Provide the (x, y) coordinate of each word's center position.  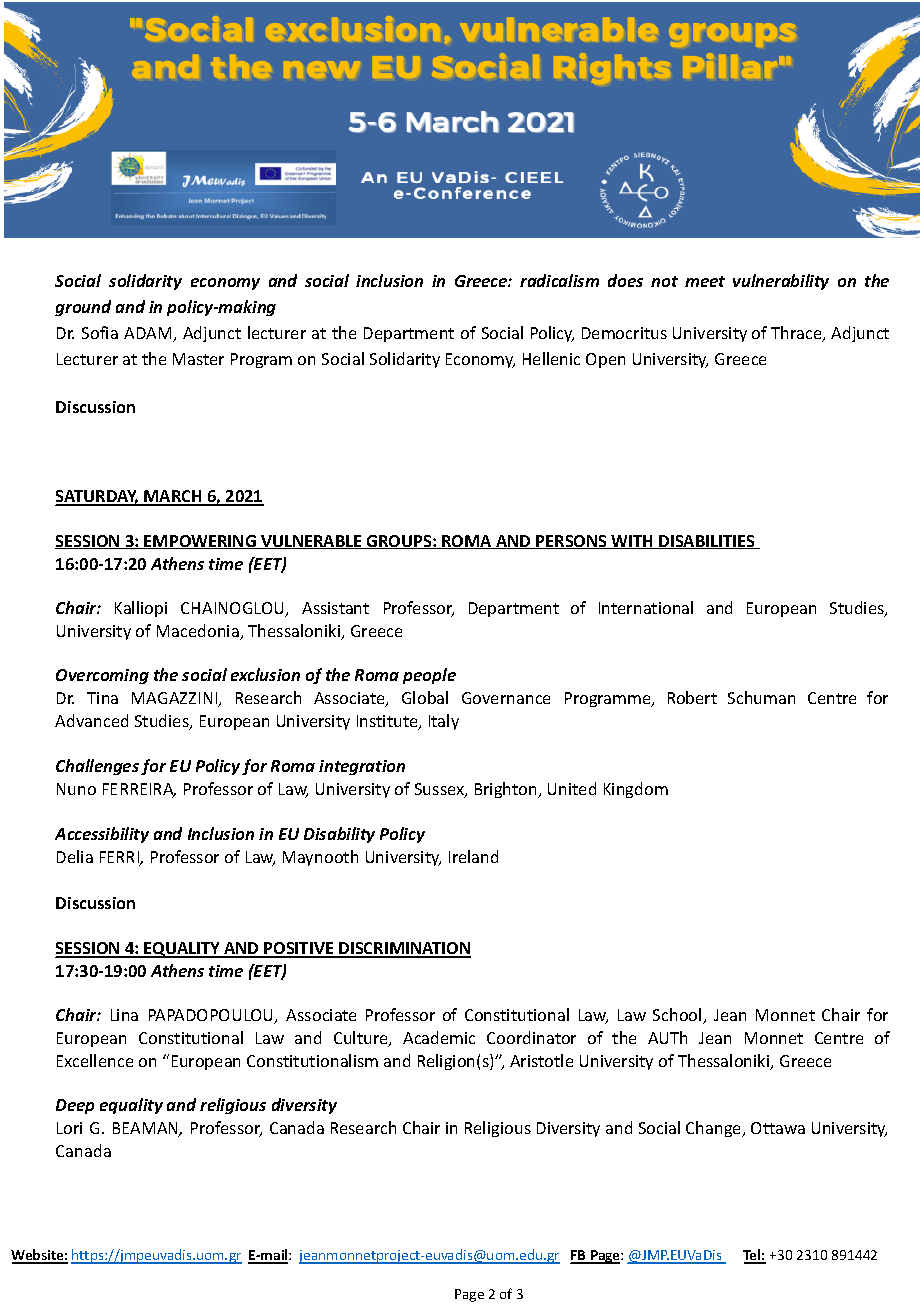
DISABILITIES (707, 542)
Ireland (473, 856)
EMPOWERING (200, 542)
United (572, 788)
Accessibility (102, 835)
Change (715, 1129)
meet (705, 281)
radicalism (559, 280)
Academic (439, 1037)
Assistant (335, 608)
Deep (75, 1106)
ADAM (149, 334)
